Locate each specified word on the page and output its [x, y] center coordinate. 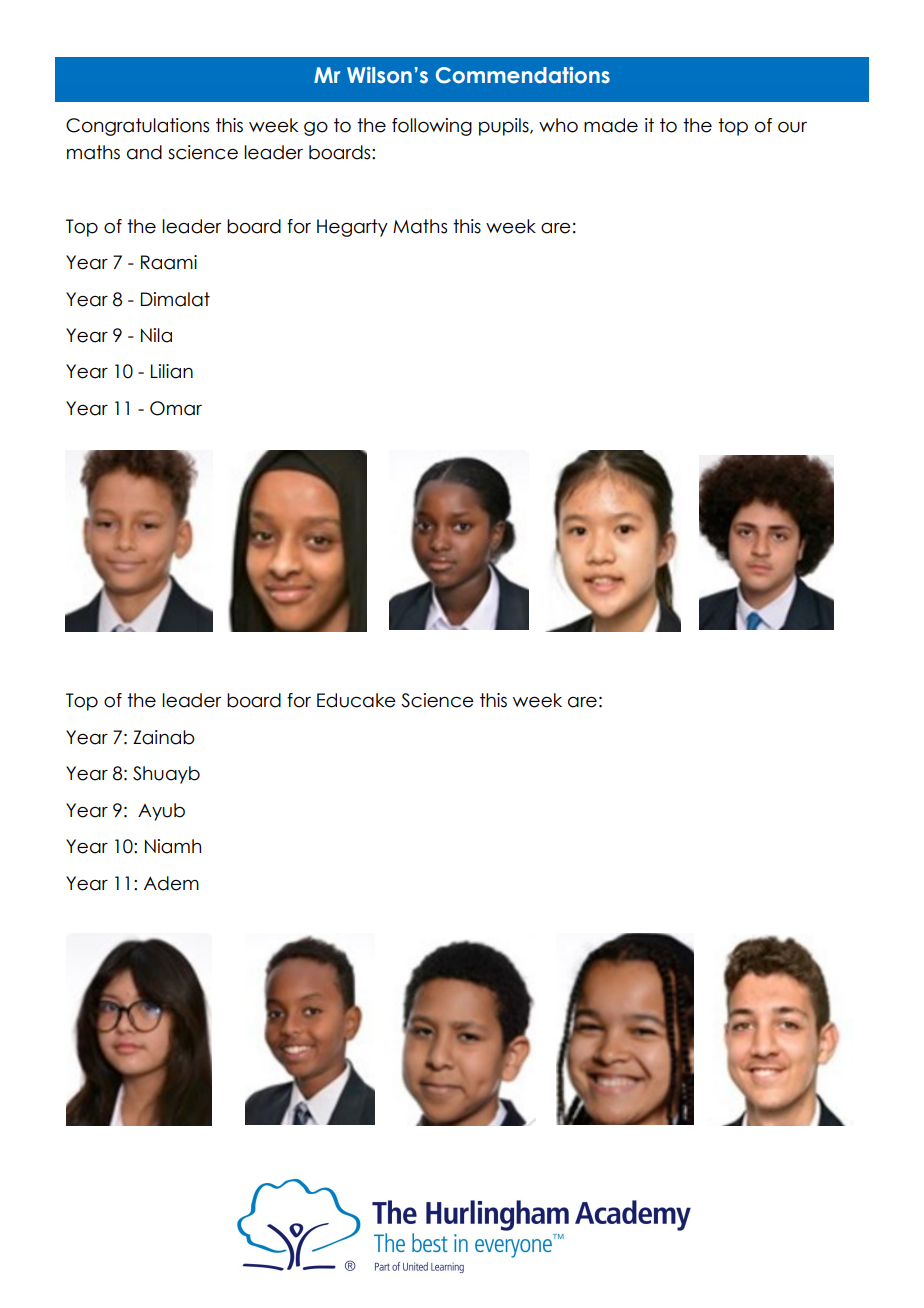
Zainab [164, 737]
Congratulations [137, 127]
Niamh [173, 846]
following [432, 127]
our [792, 127]
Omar [176, 408]
